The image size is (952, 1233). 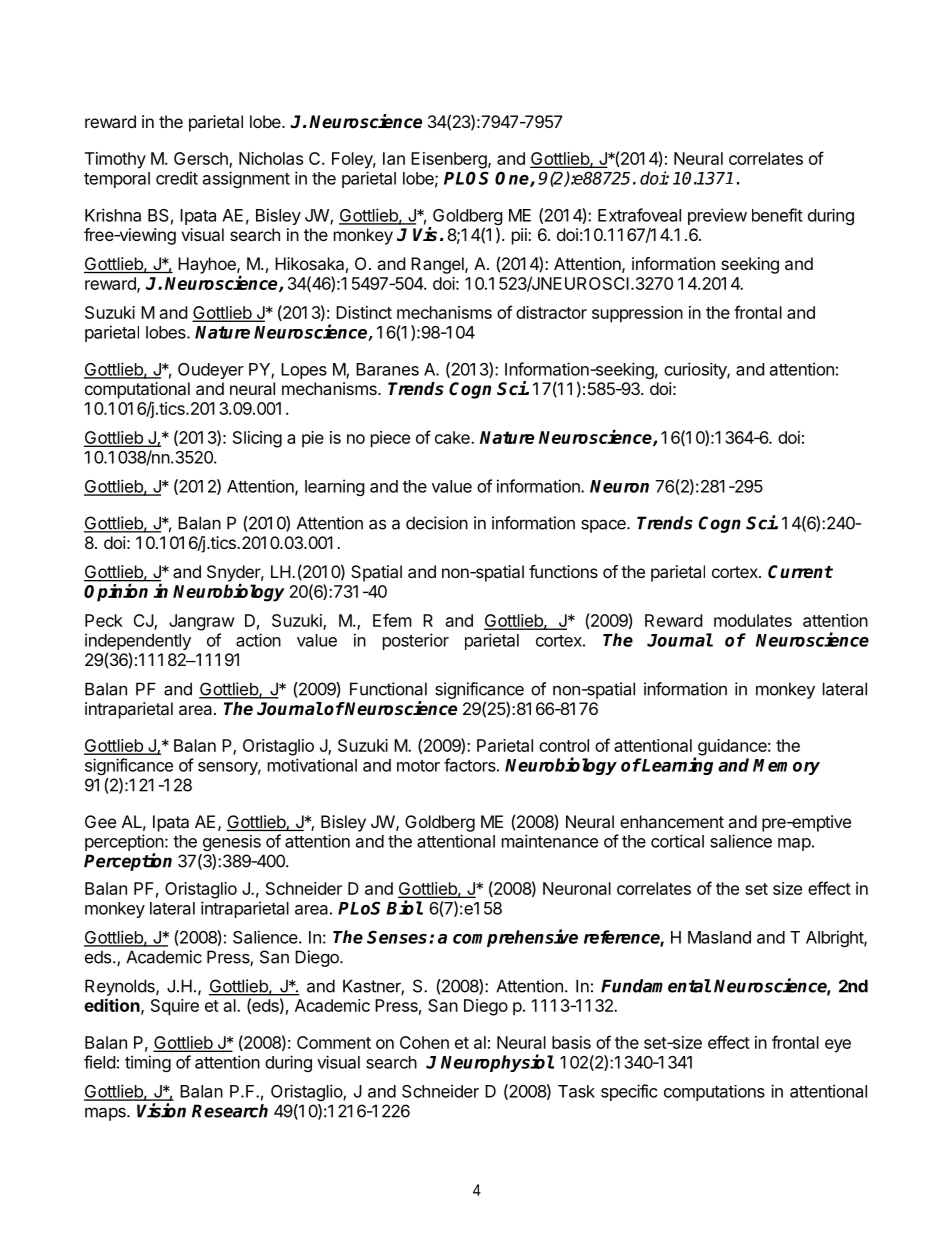 What do you see at coordinates (418, 766) in the screenshot?
I see `motor` at bounding box center [418, 766].
